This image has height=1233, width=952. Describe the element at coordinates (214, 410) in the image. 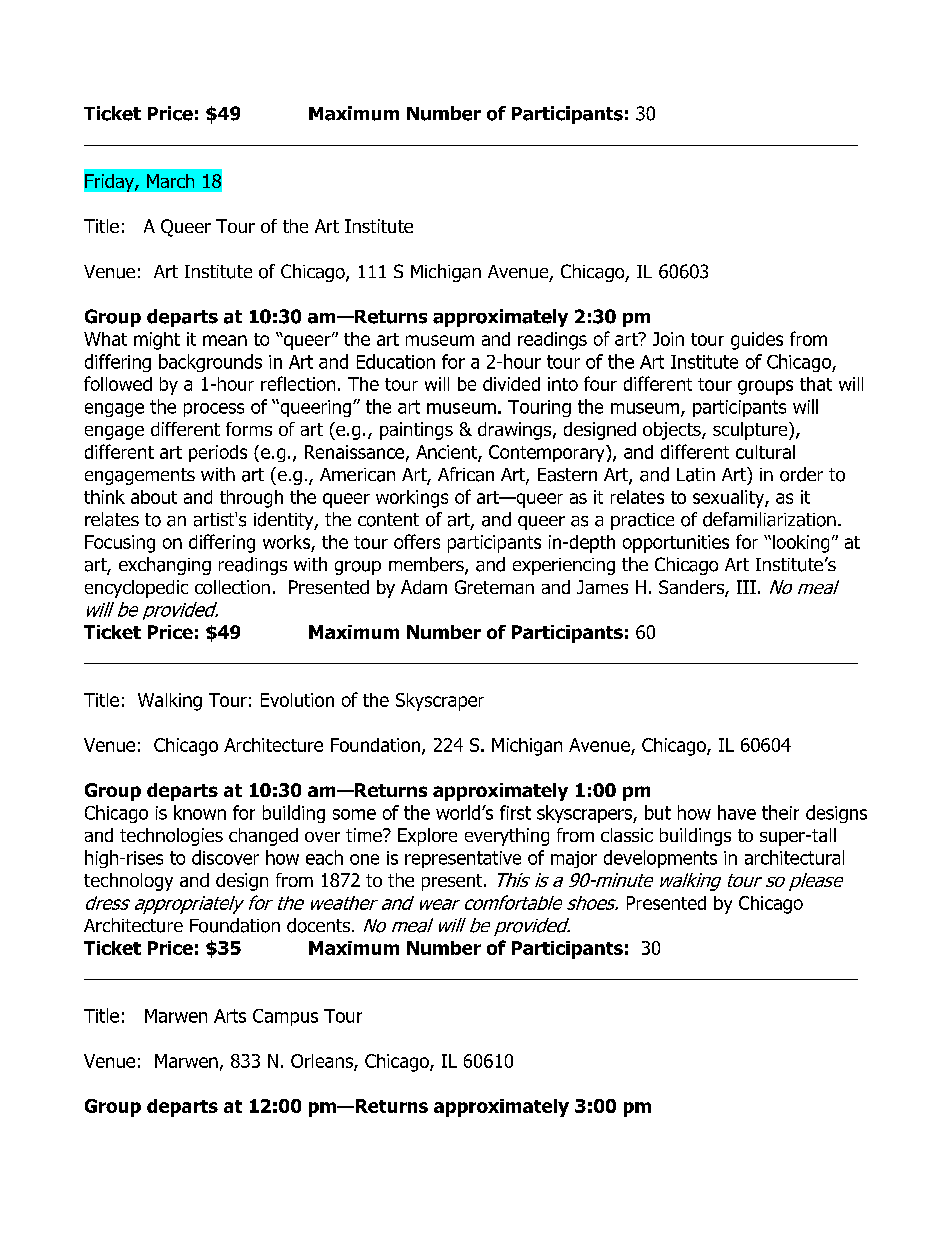

I see `process` at that location.
